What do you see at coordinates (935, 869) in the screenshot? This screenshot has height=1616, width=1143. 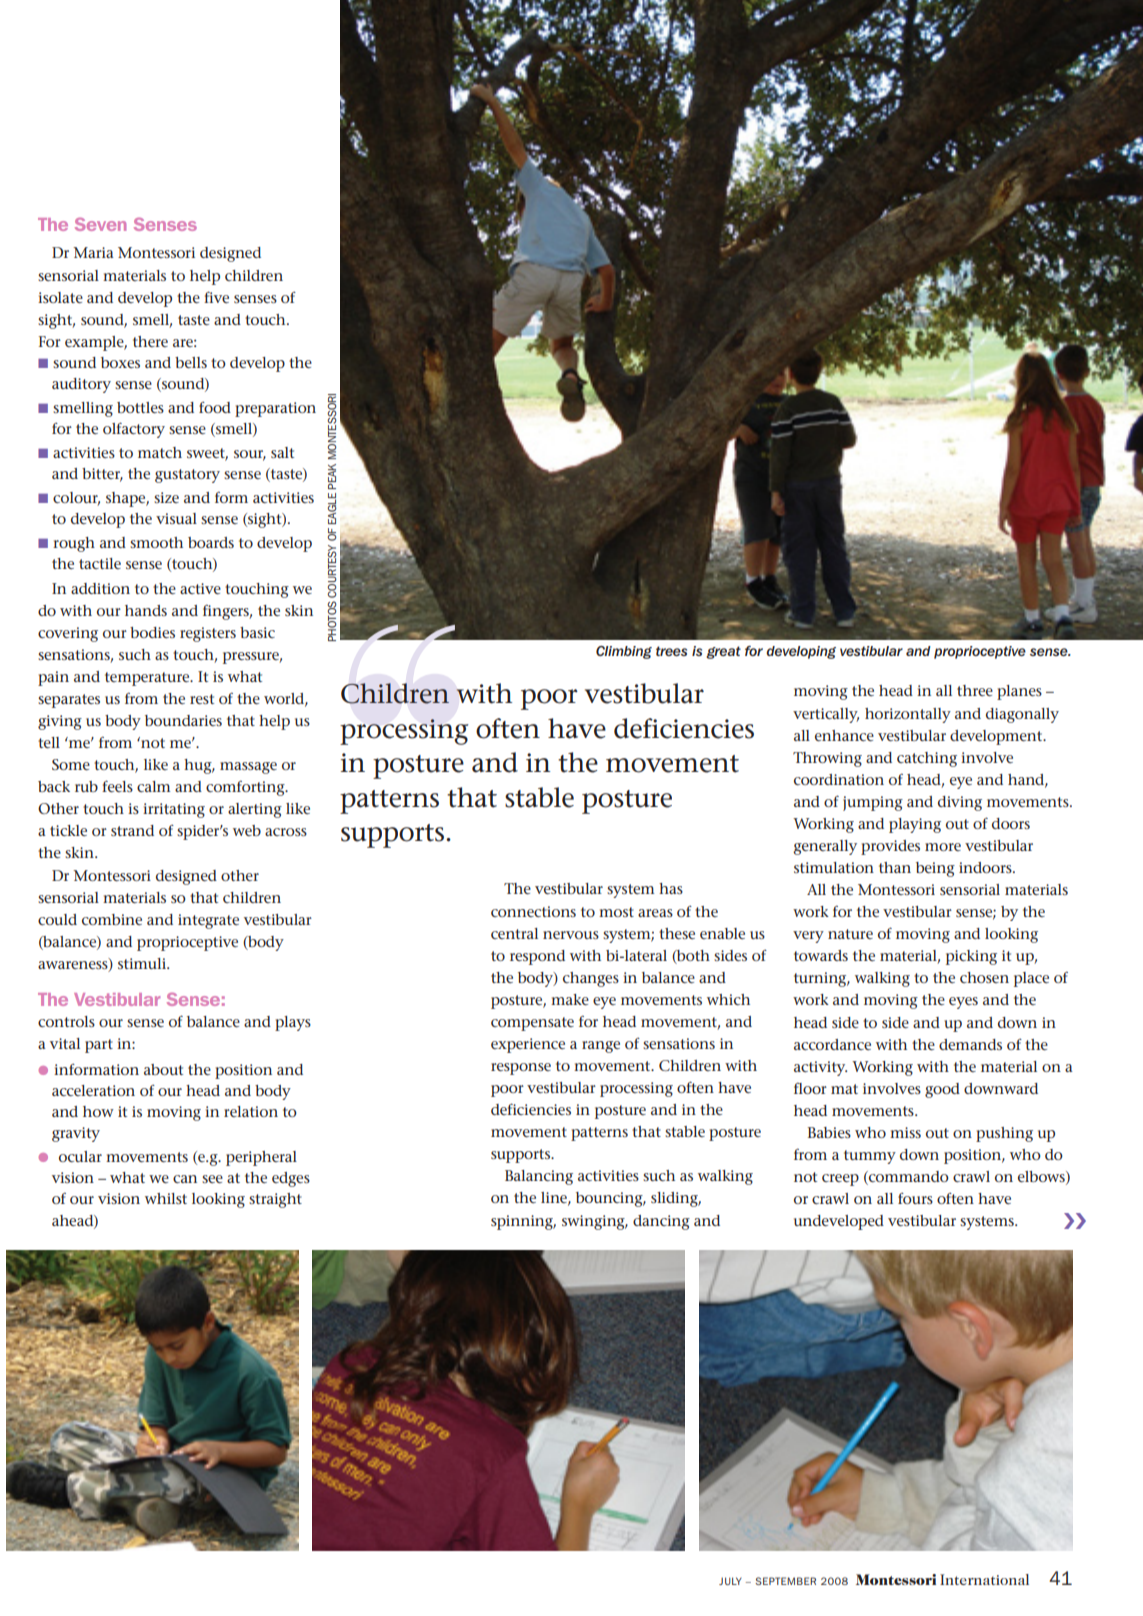 I see `being` at bounding box center [935, 869].
